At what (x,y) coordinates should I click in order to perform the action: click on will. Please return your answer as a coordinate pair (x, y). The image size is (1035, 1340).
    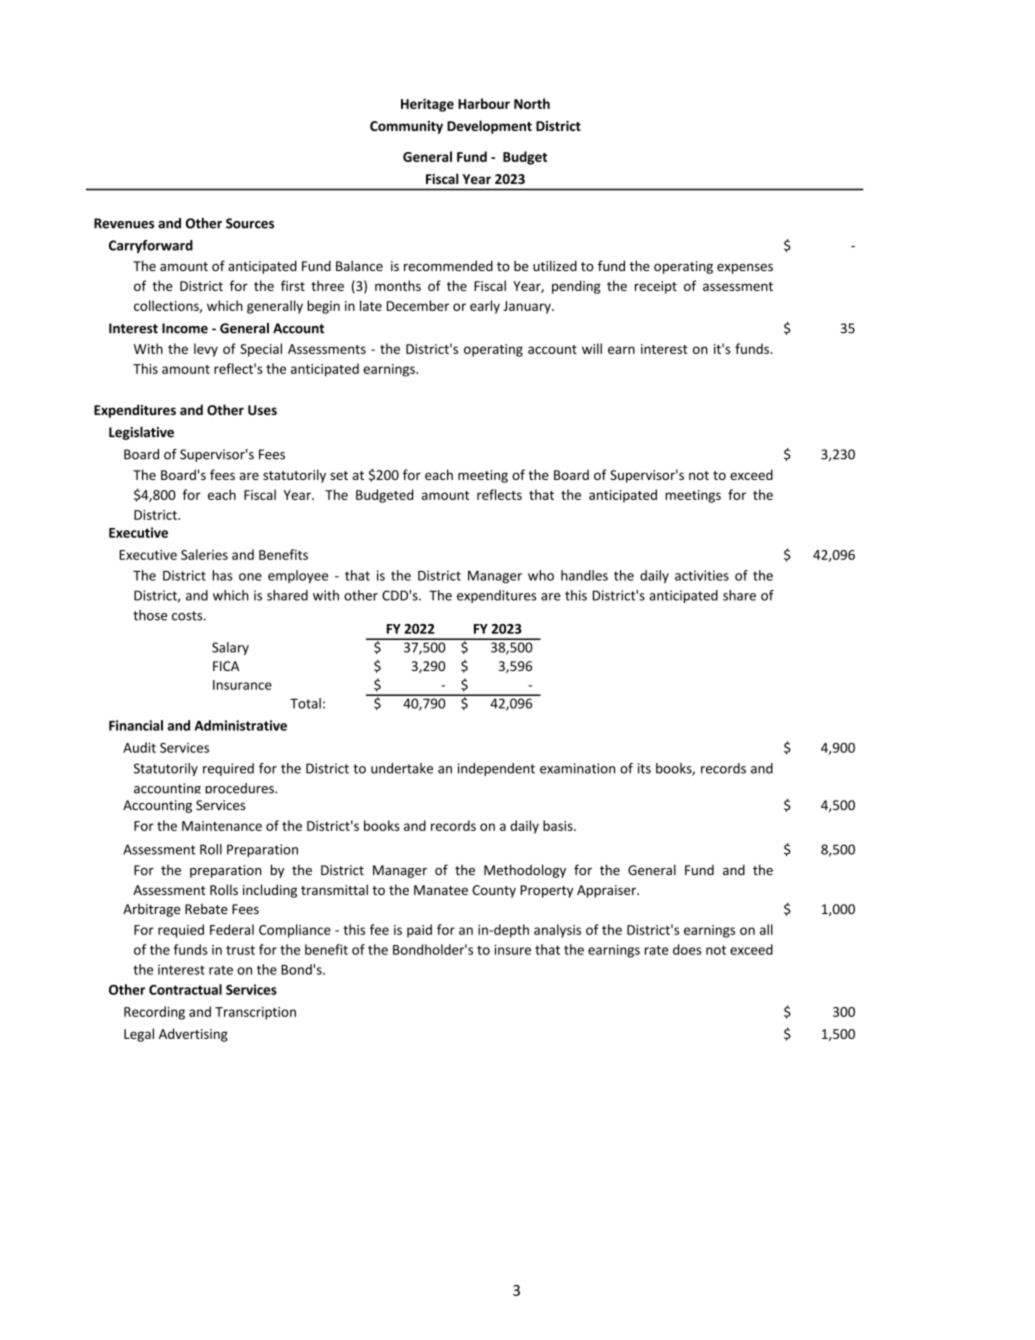
    Looking at the image, I should click on (592, 348).
